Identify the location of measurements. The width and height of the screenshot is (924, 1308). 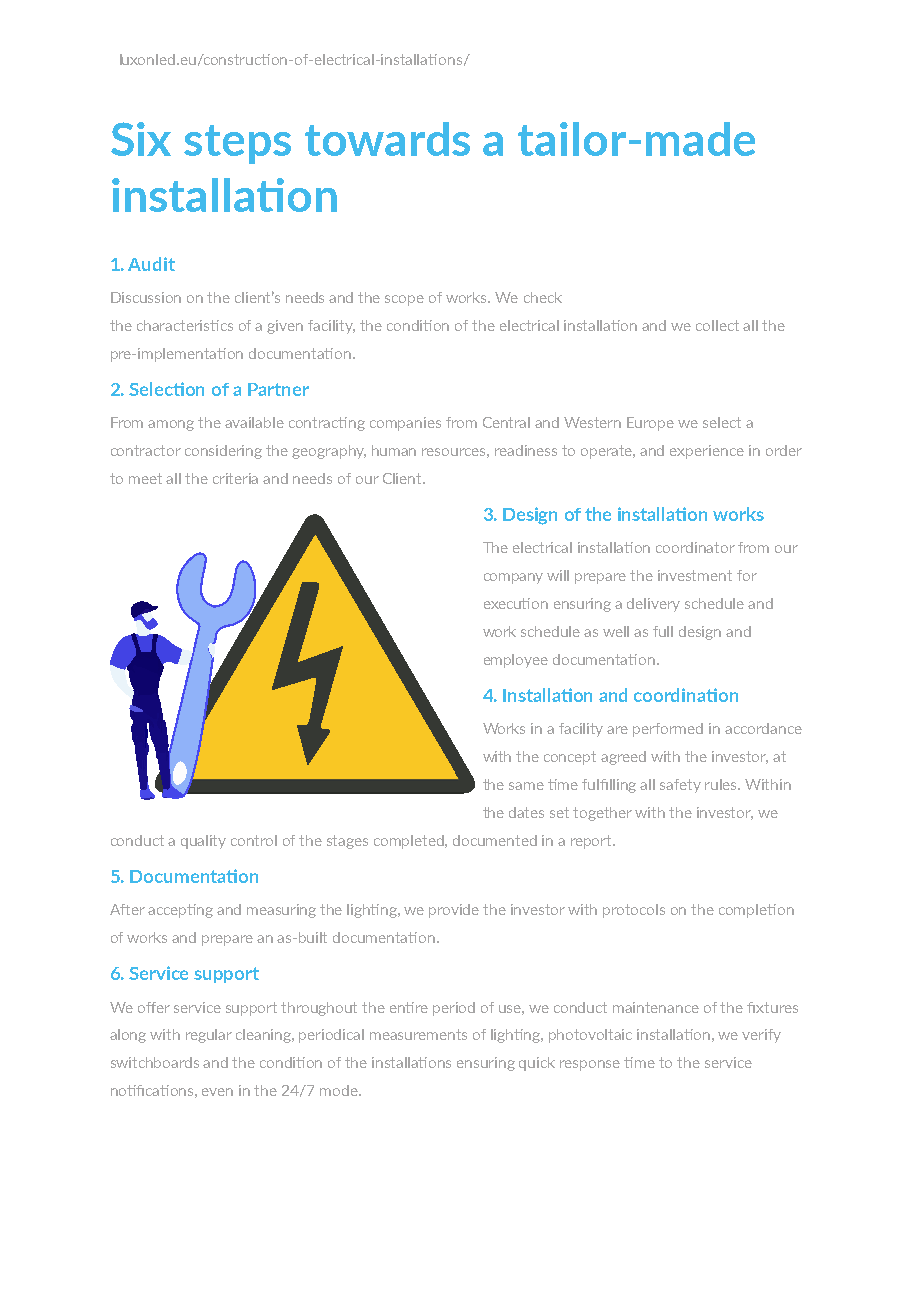
(418, 1034).
